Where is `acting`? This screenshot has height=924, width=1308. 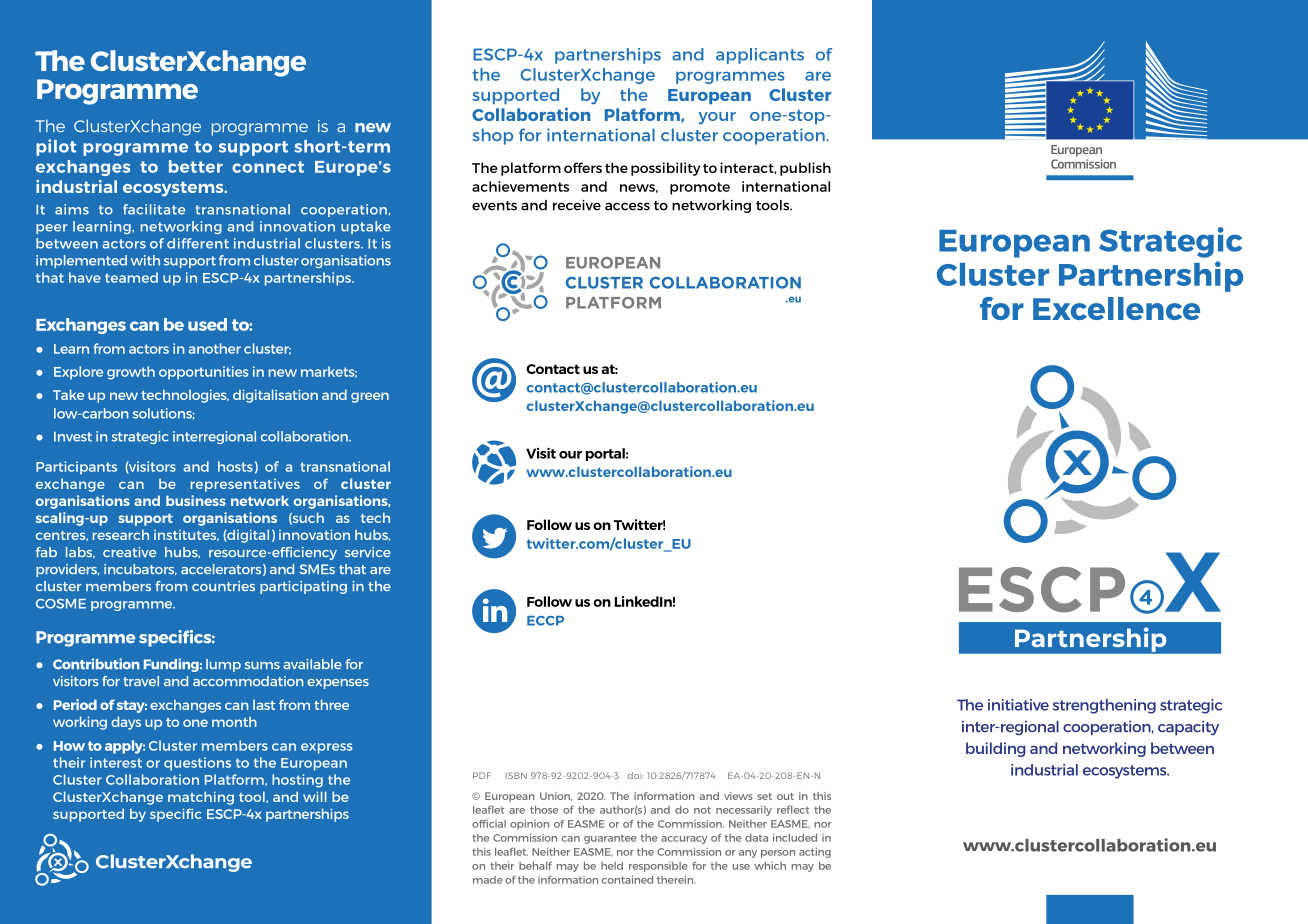
acting is located at coordinates (815, 853).
